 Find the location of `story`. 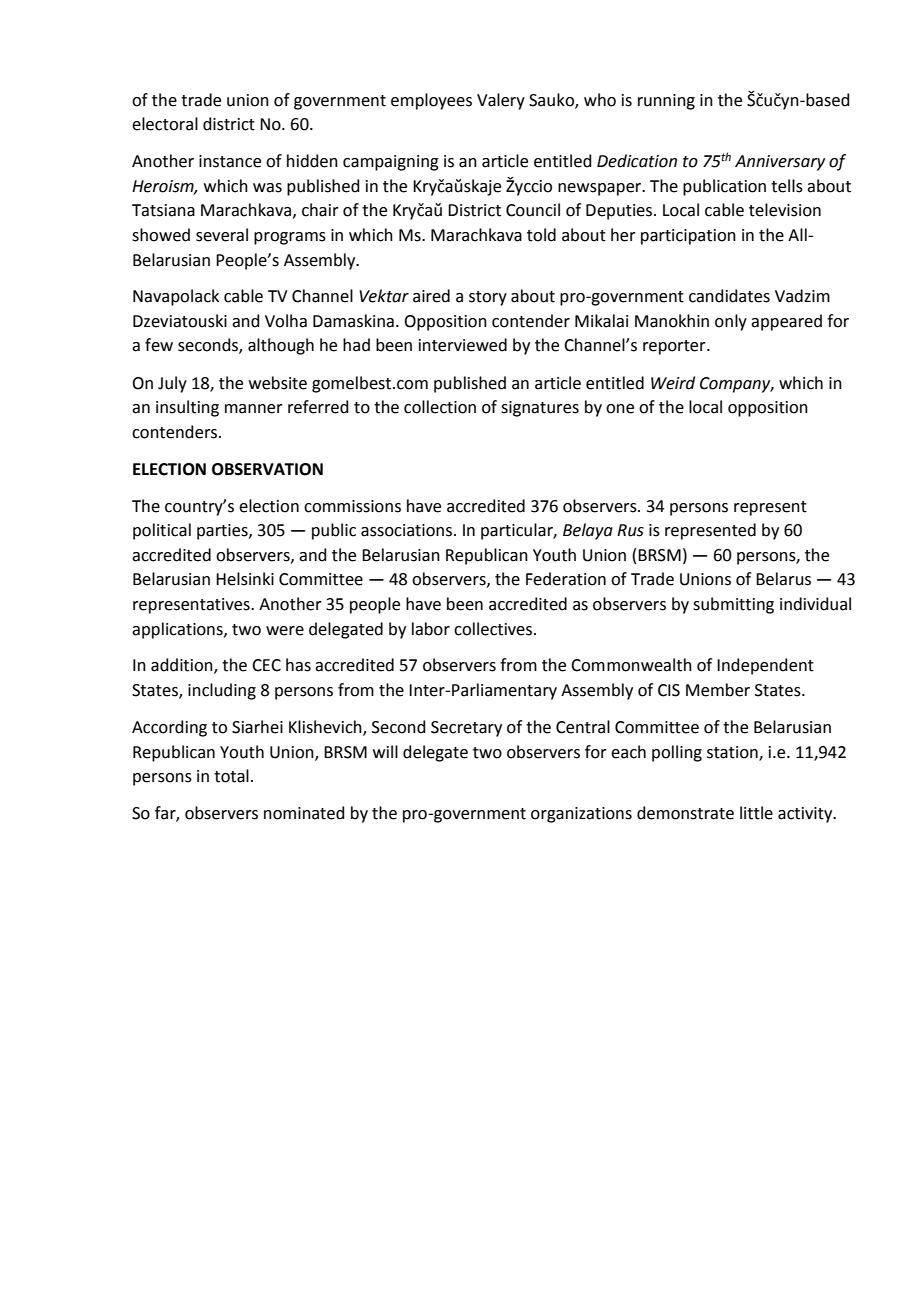

story is located at coordinates (488, 298).
